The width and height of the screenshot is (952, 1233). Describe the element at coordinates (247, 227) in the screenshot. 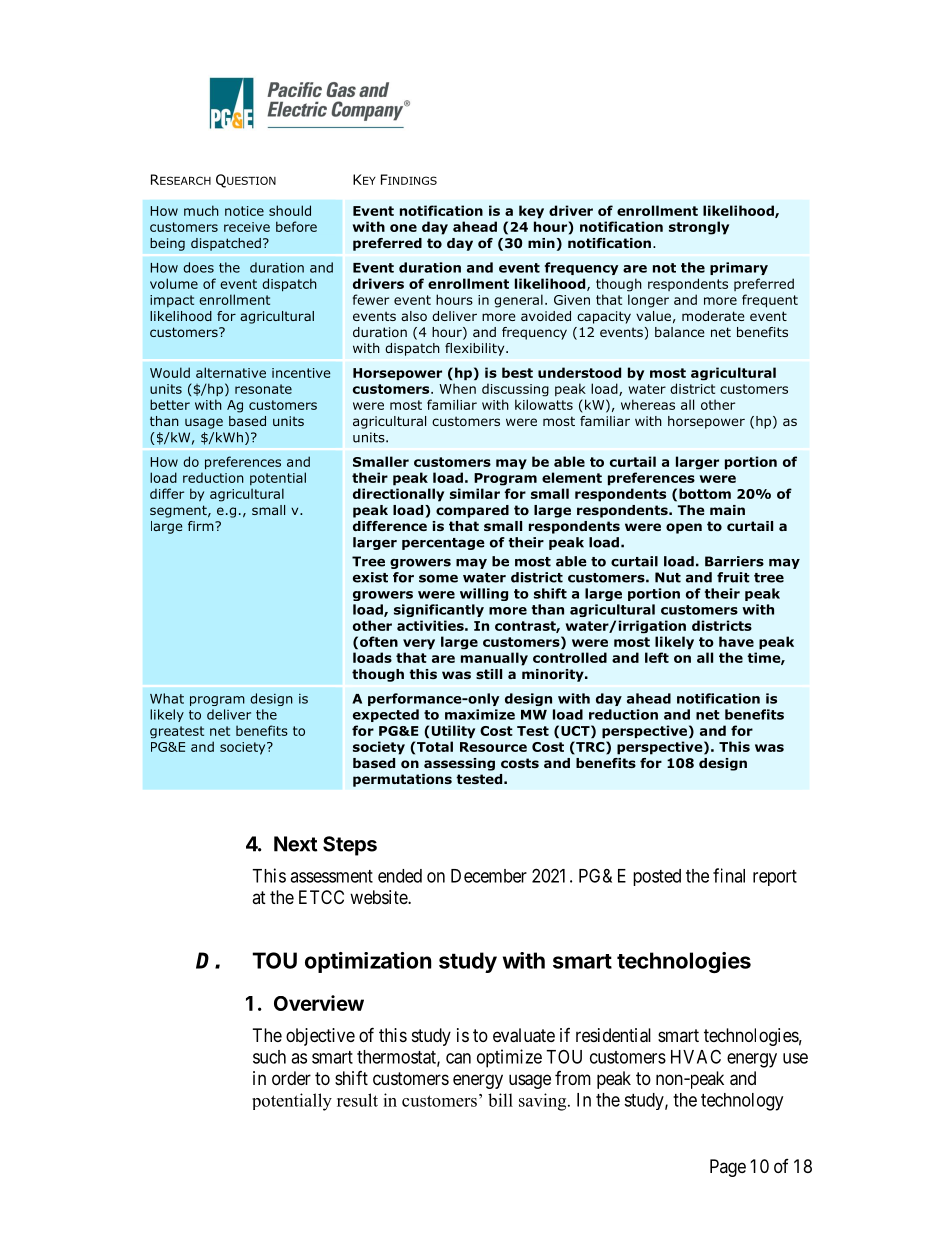

I see `receive` at that location.
